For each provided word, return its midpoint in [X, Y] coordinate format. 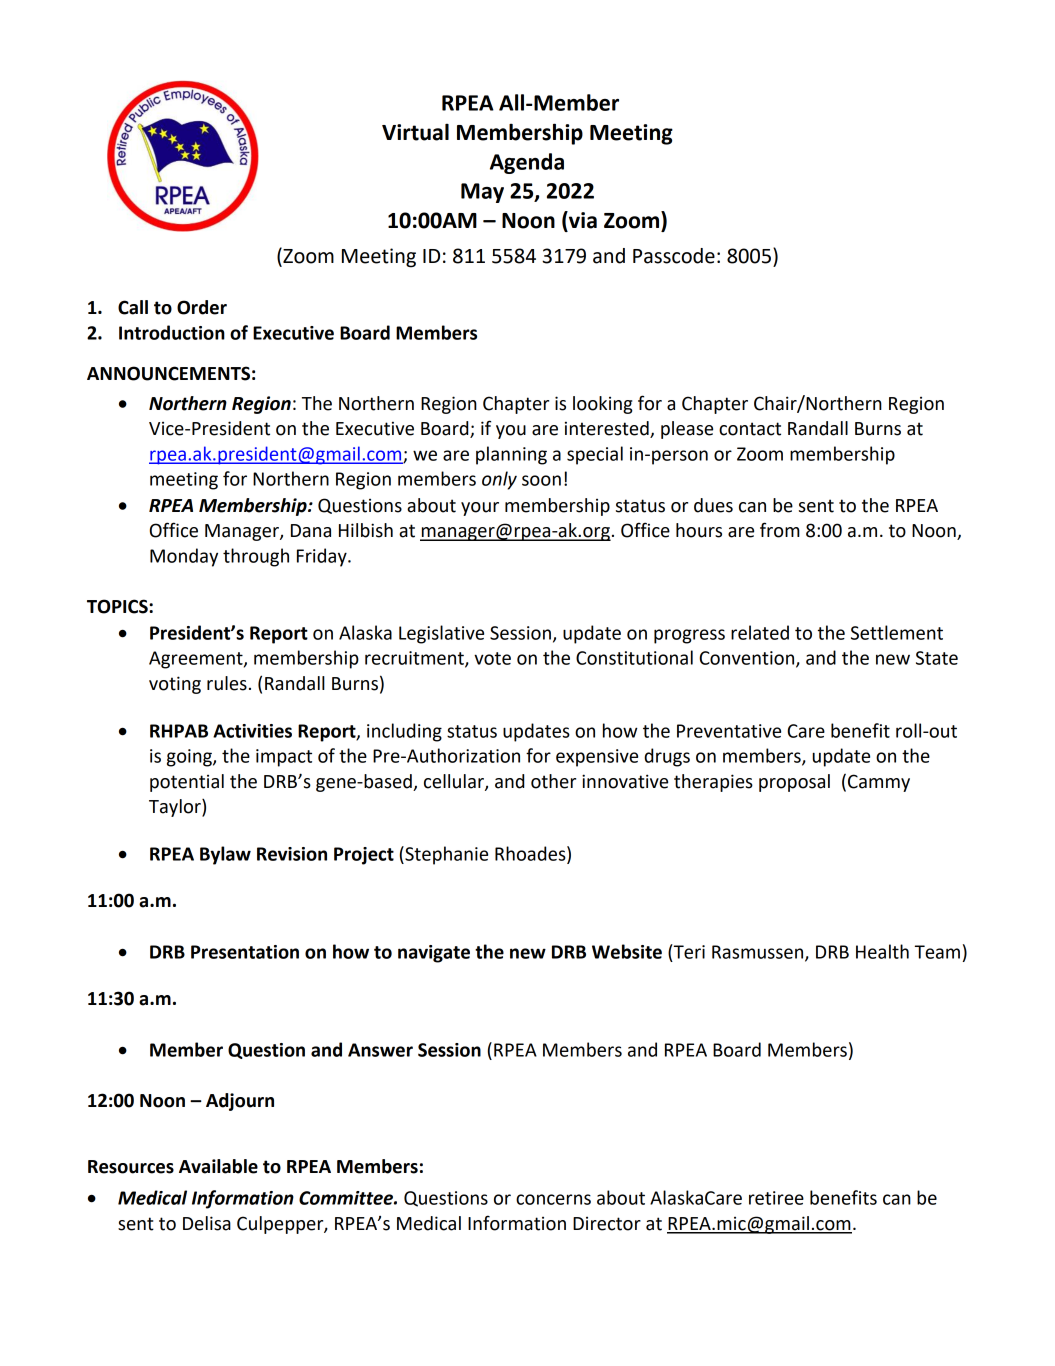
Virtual [415, 132]
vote [492, 658]
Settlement [897, 632]
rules [227, 683]
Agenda [527, 163]
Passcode [674, 256]
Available [218, 1166]
